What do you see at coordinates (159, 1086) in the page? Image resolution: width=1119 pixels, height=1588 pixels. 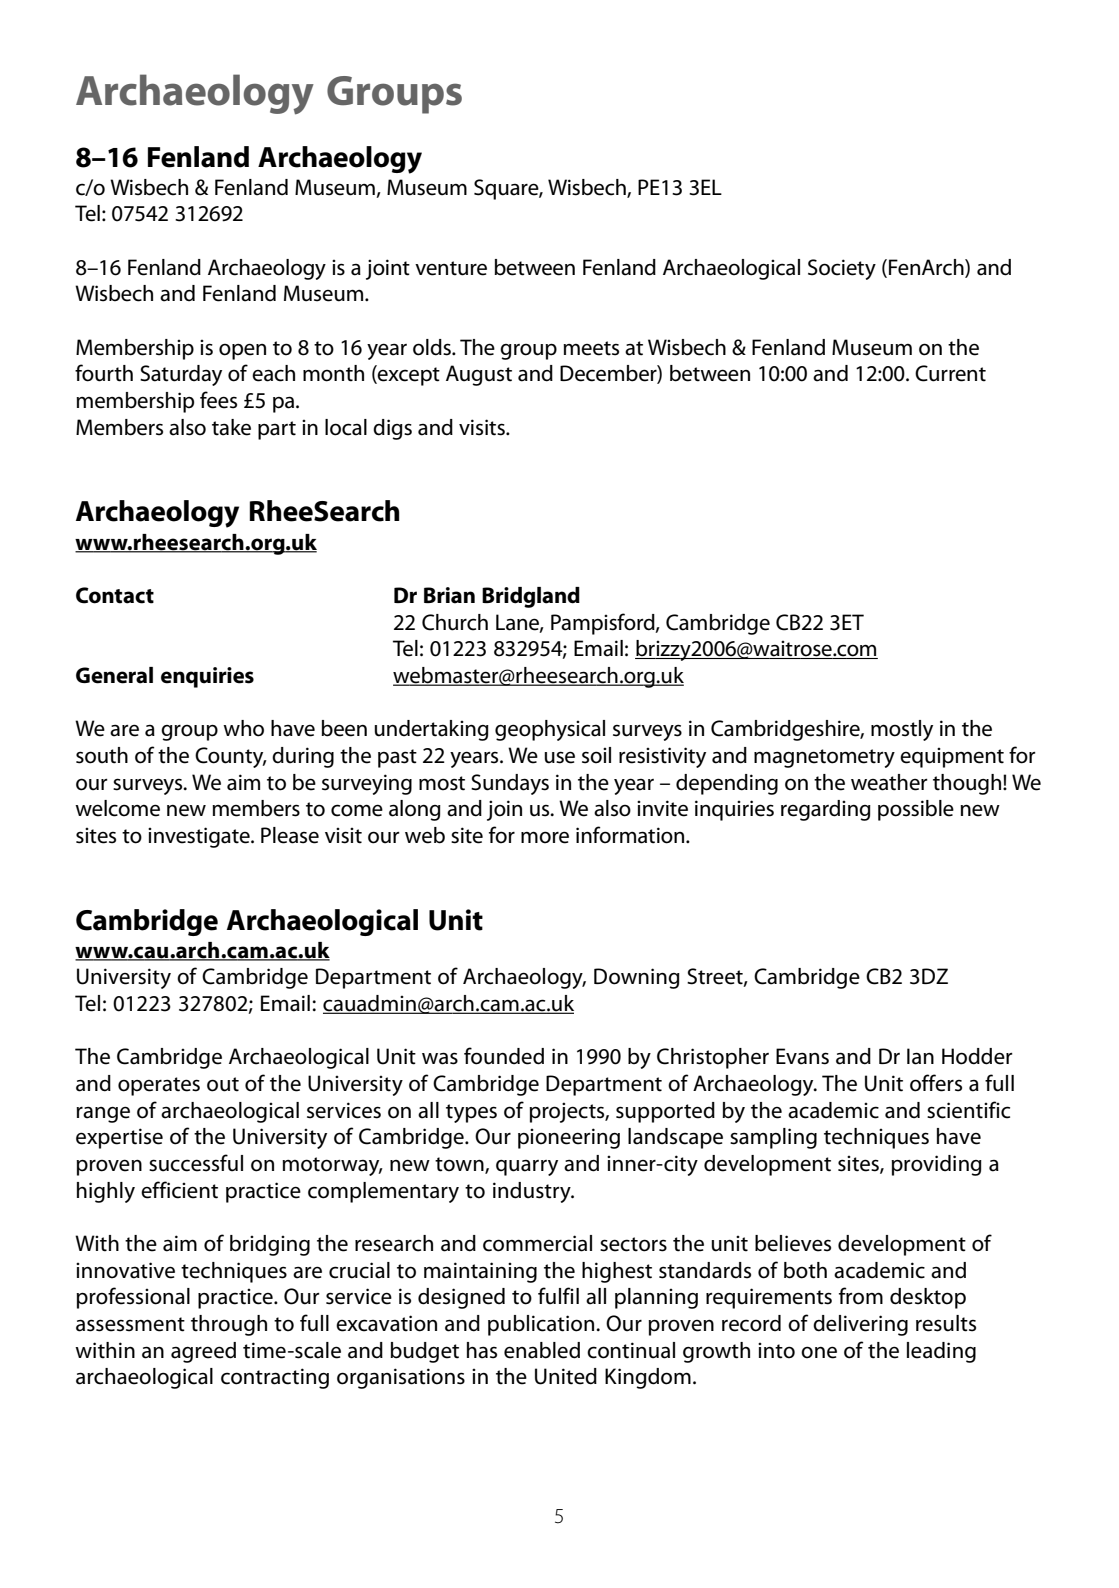 I see `operates` at bounding box center [159, 1086].
